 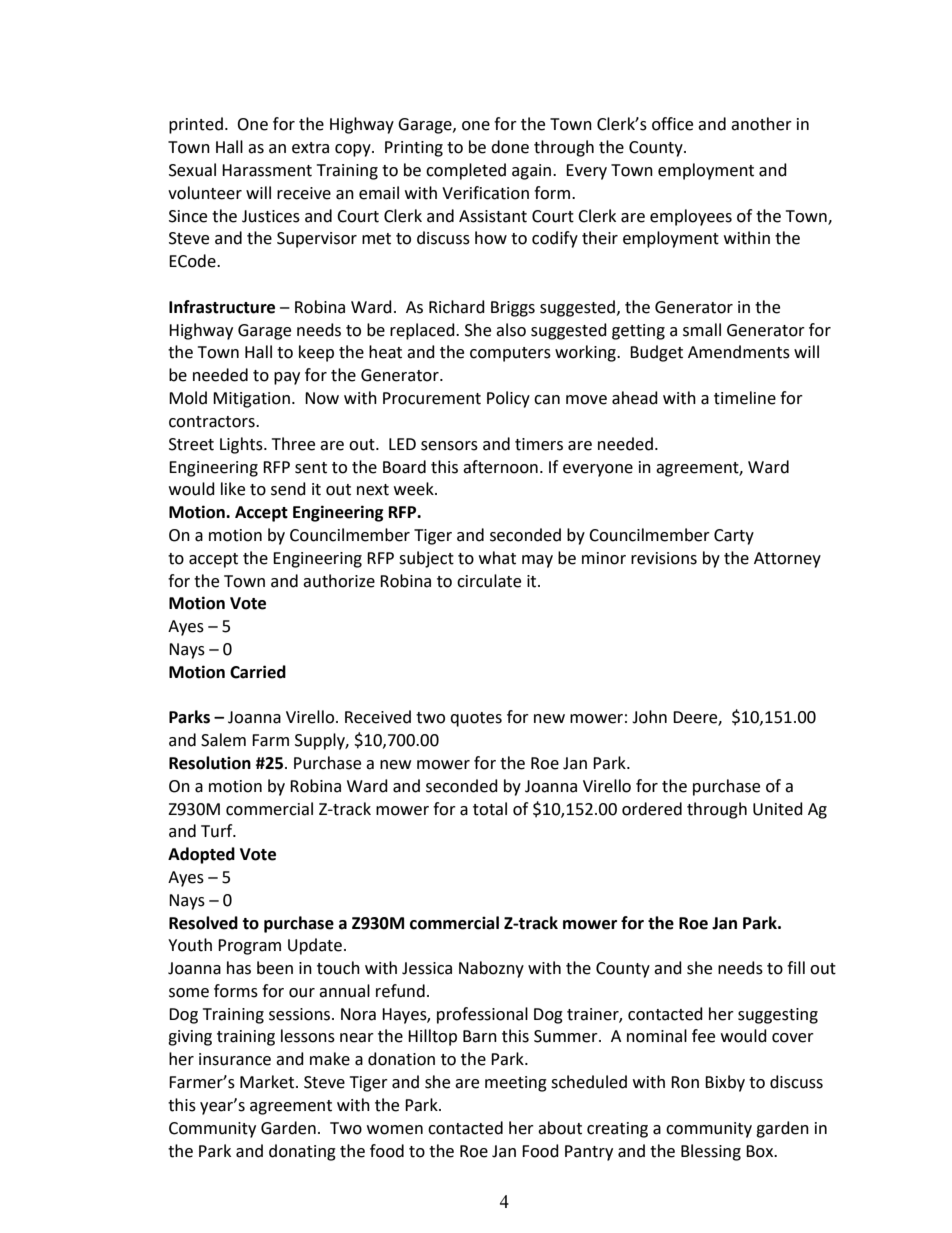 What do you see at coordinates (745, 398) in the screenshot?
I see `timeline` at bounding box center [745, 398].
